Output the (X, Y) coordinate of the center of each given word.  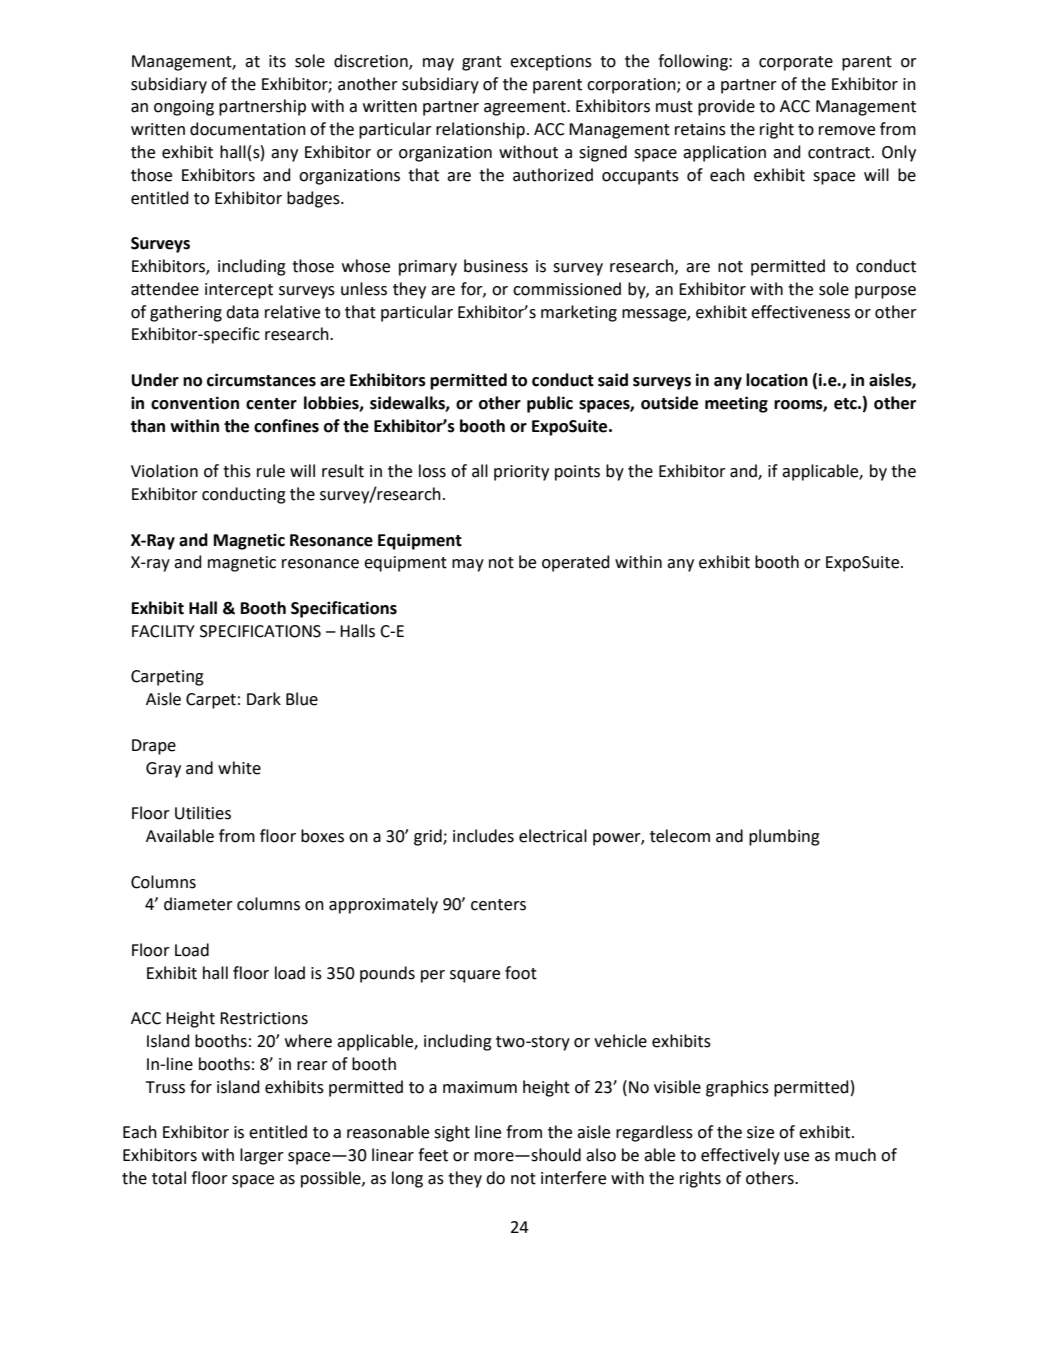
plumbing (784, 837)
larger (262, 1156)
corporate (796, 63)
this (237, 471)
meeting (736, 404)
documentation (248, 129)
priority (521, 473)
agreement (526, 108)
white (239, 768)
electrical (553, 836)
